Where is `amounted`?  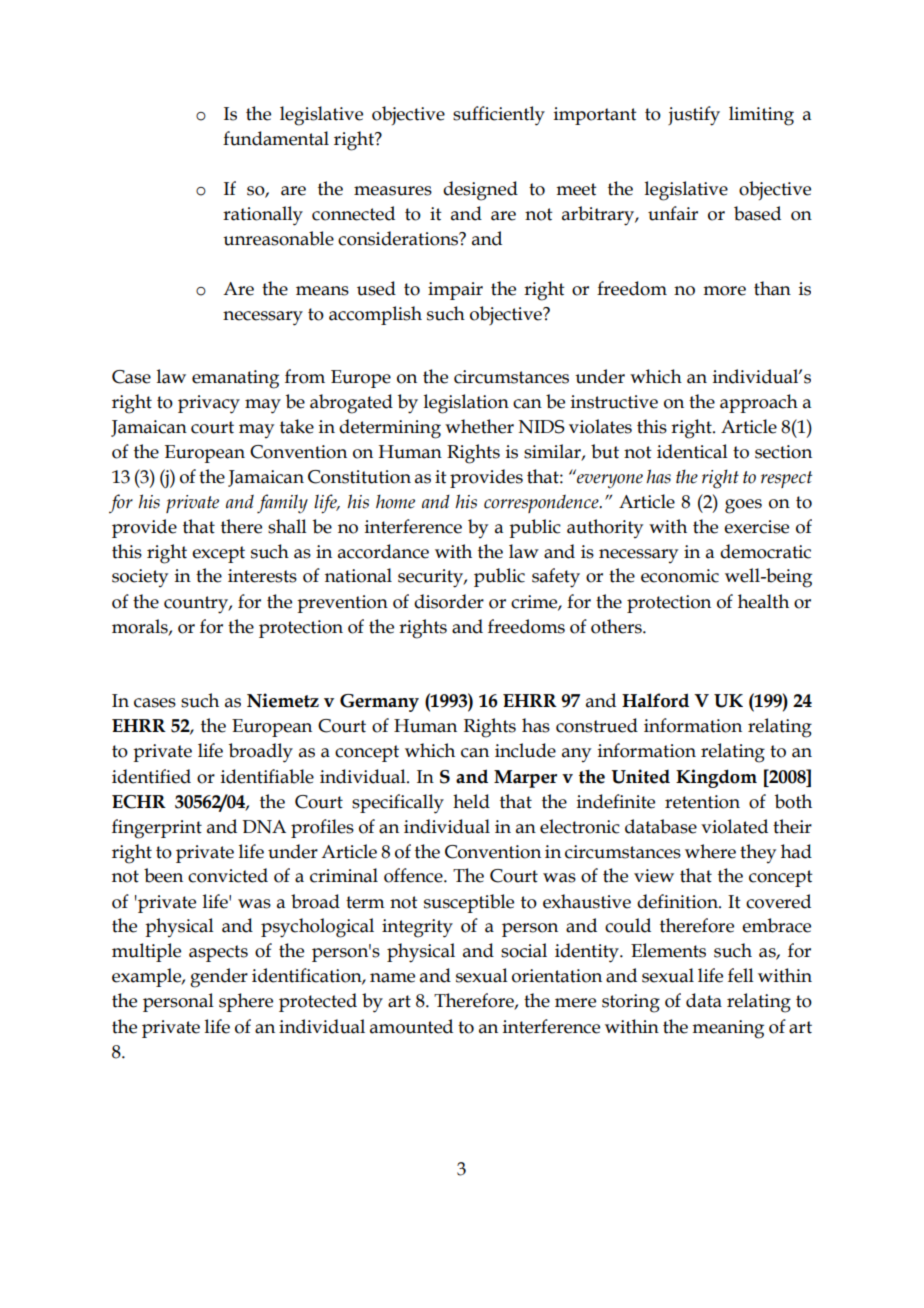 amounted is located at coordinates (411, 1026).
